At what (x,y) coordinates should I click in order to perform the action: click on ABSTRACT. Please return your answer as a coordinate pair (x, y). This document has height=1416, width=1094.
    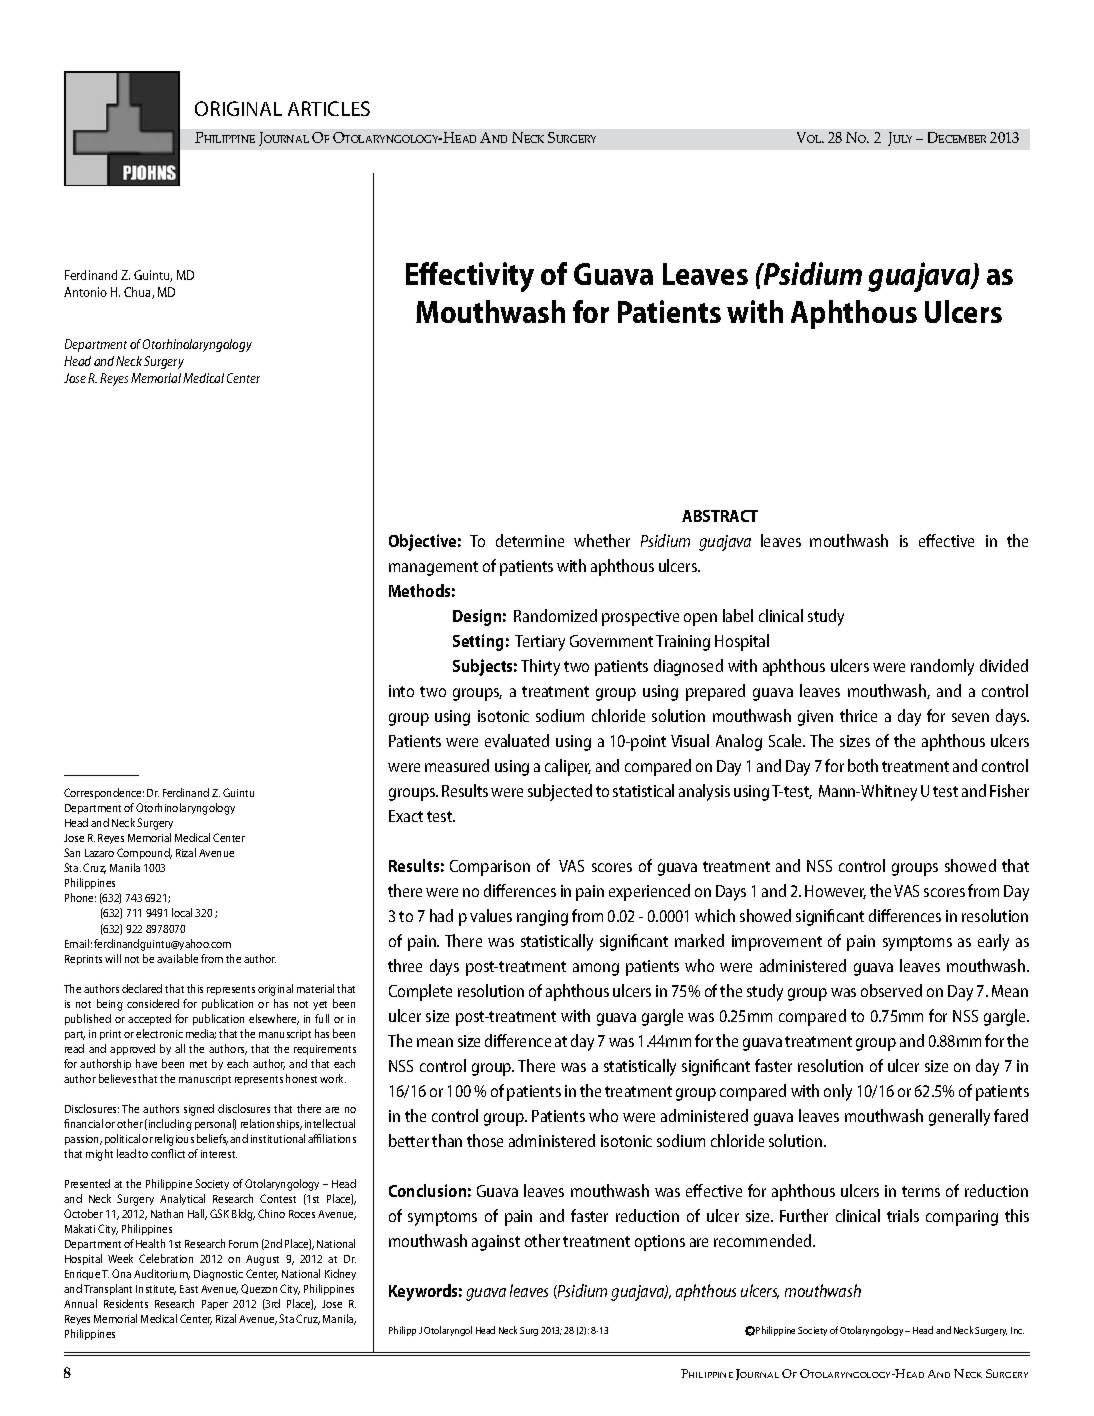
    Looking at the image, I should click on (720, 516).
